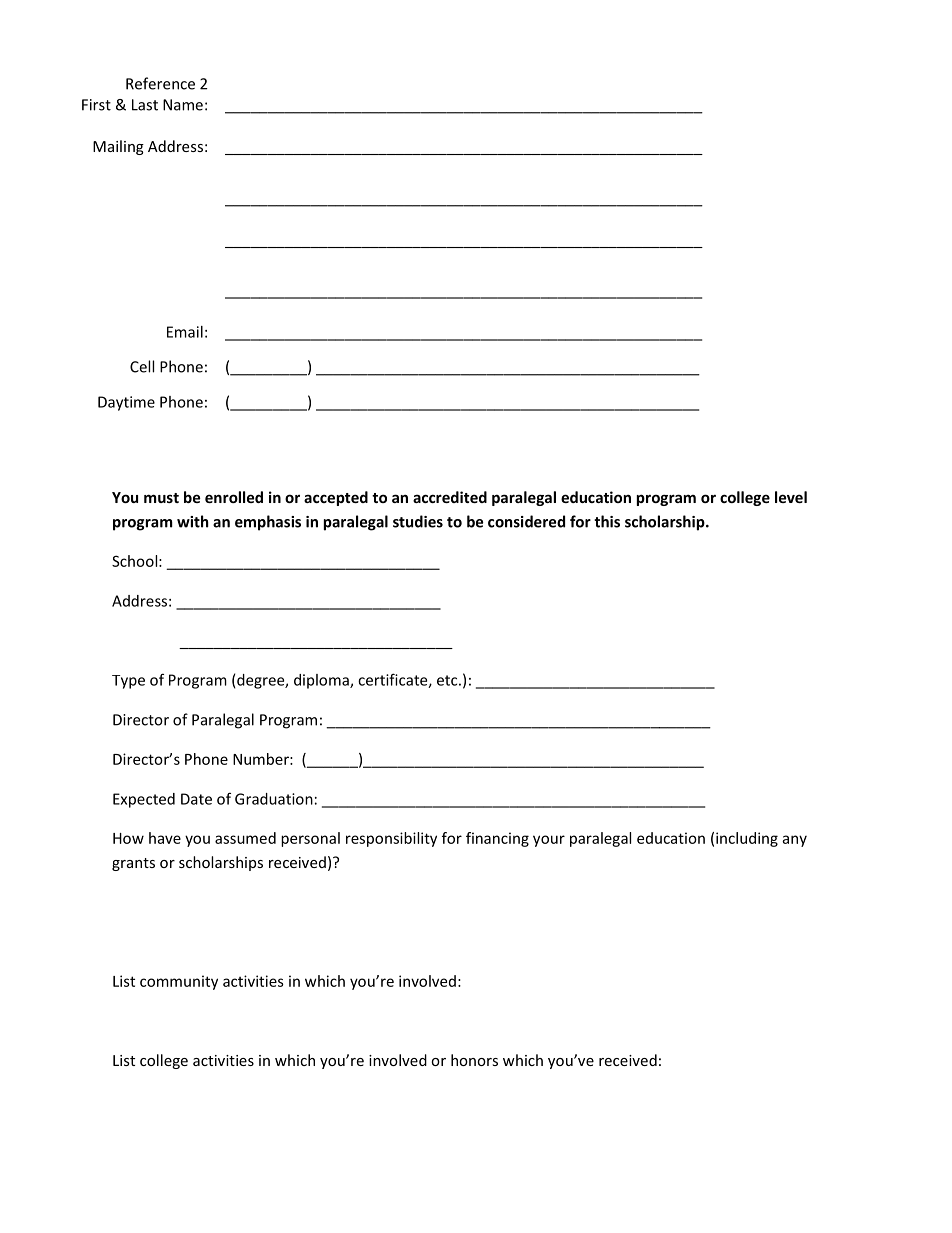  I want to click on honors, so click(474, 1060).
